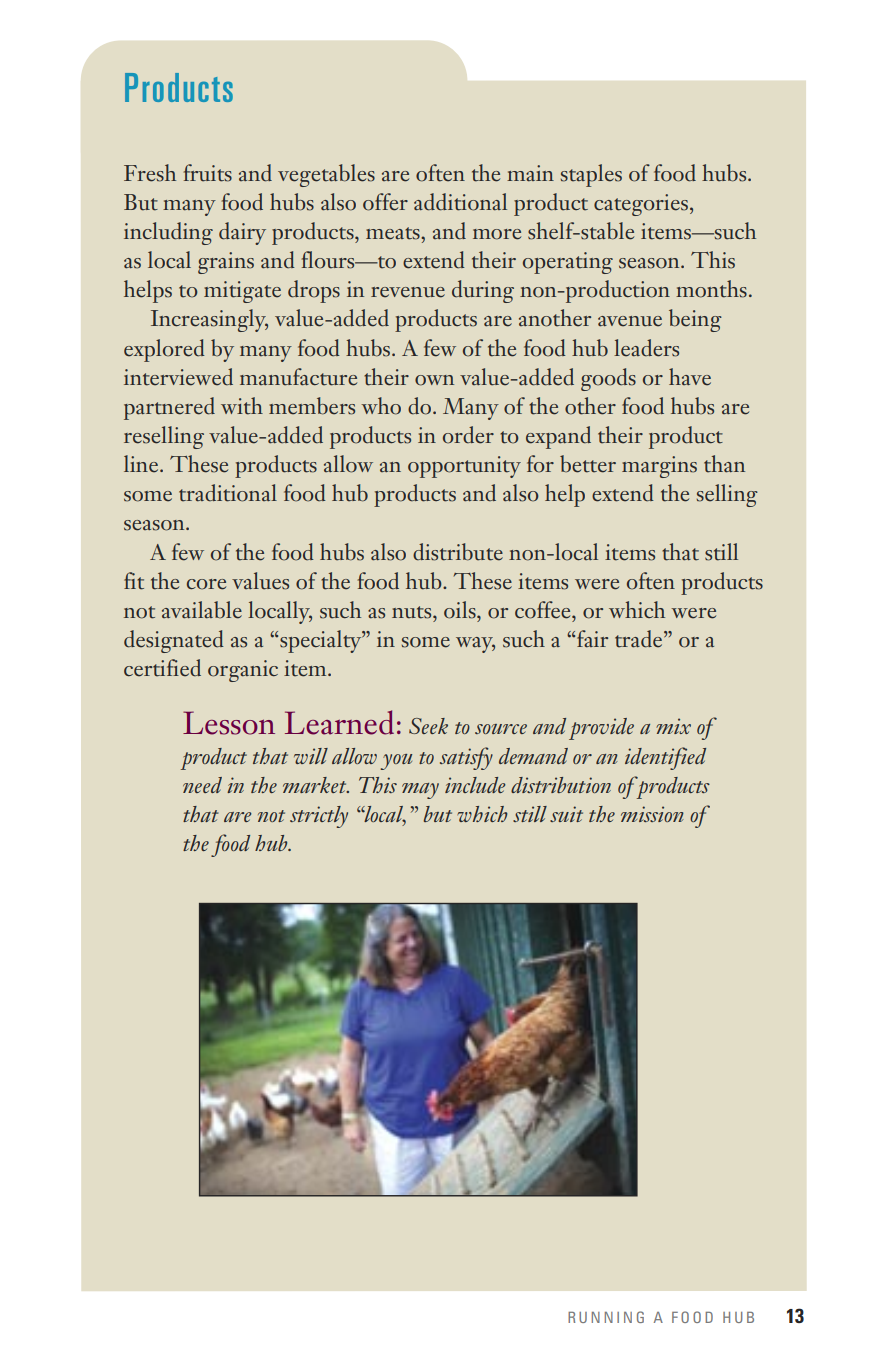  Describe the element at coordinates (460, 202) in the page. I see `additional` at that location.
